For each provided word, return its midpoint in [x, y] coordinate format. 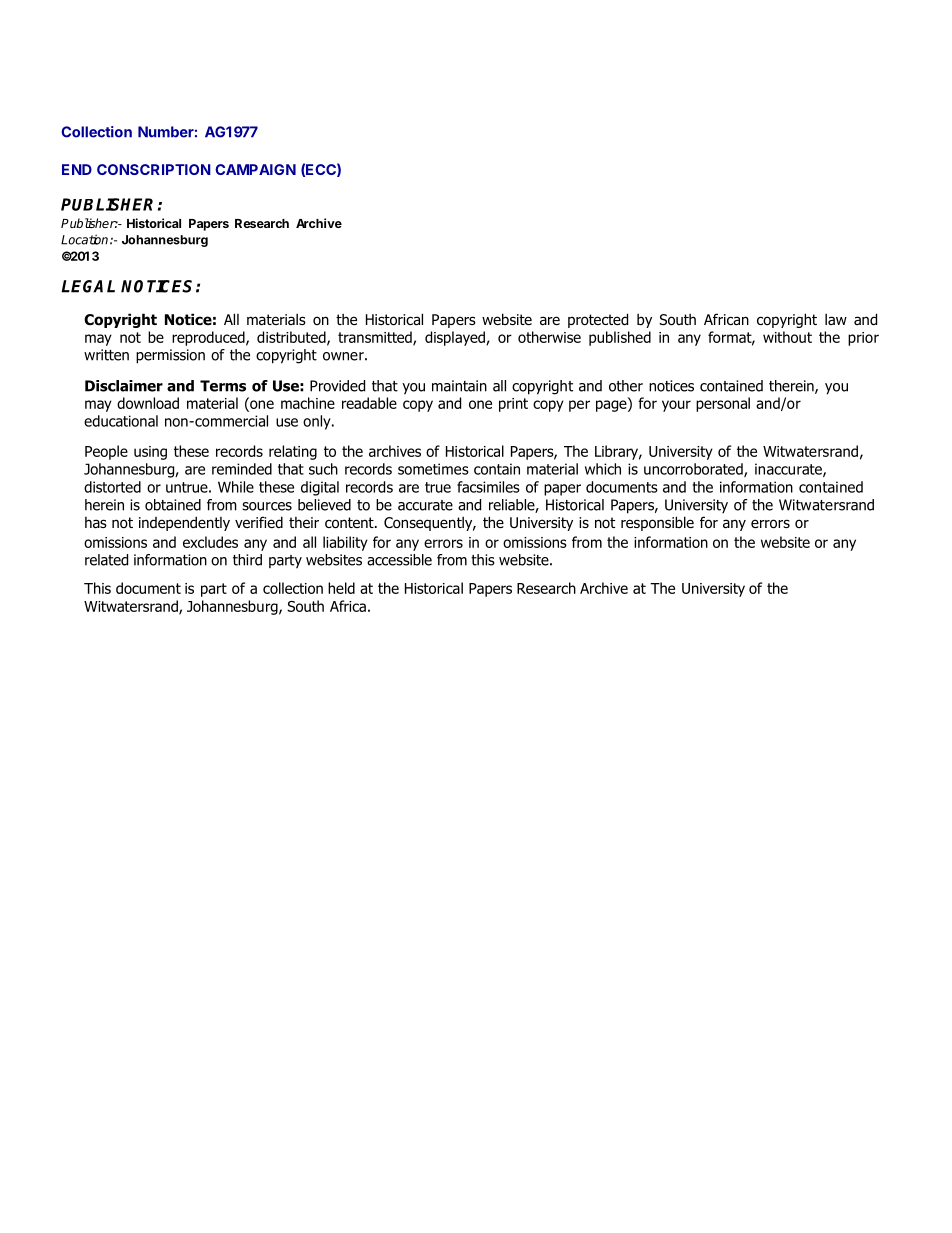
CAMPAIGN [255, 169]
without [787, 337]
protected [598, 320]
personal [723, 404]
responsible [657, 523]
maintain [459, 386]
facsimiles [488, 487]
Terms [223, 386]
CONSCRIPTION [154, 169]
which [603, 469]
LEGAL [88, 286]
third [247, 560]
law [836, 319]
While [236, 487]
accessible [399, 560]
